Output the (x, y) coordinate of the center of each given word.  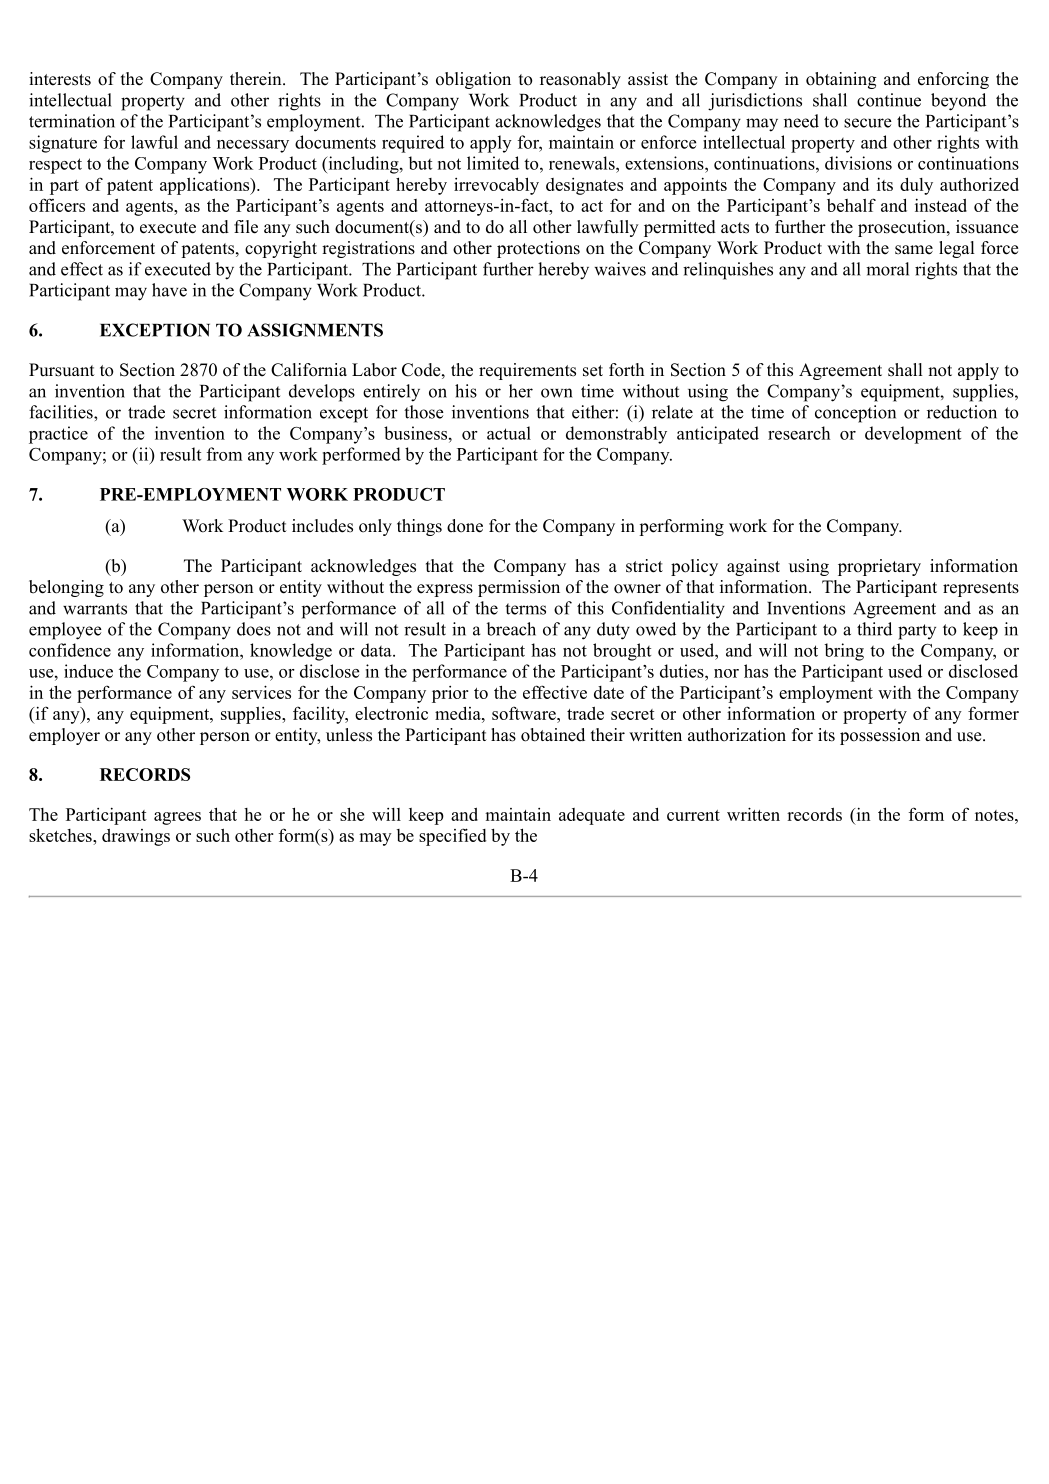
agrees (177, 818)
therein (257, 79)
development (913, 435)
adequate (592, 816)
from (224, 454)
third (874, 629)
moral (887, 269)
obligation (473, 80)
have (169, 290)
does (254, 629)
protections (538, 249)
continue (889, 100)
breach (511, 629)
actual (509, 433)
